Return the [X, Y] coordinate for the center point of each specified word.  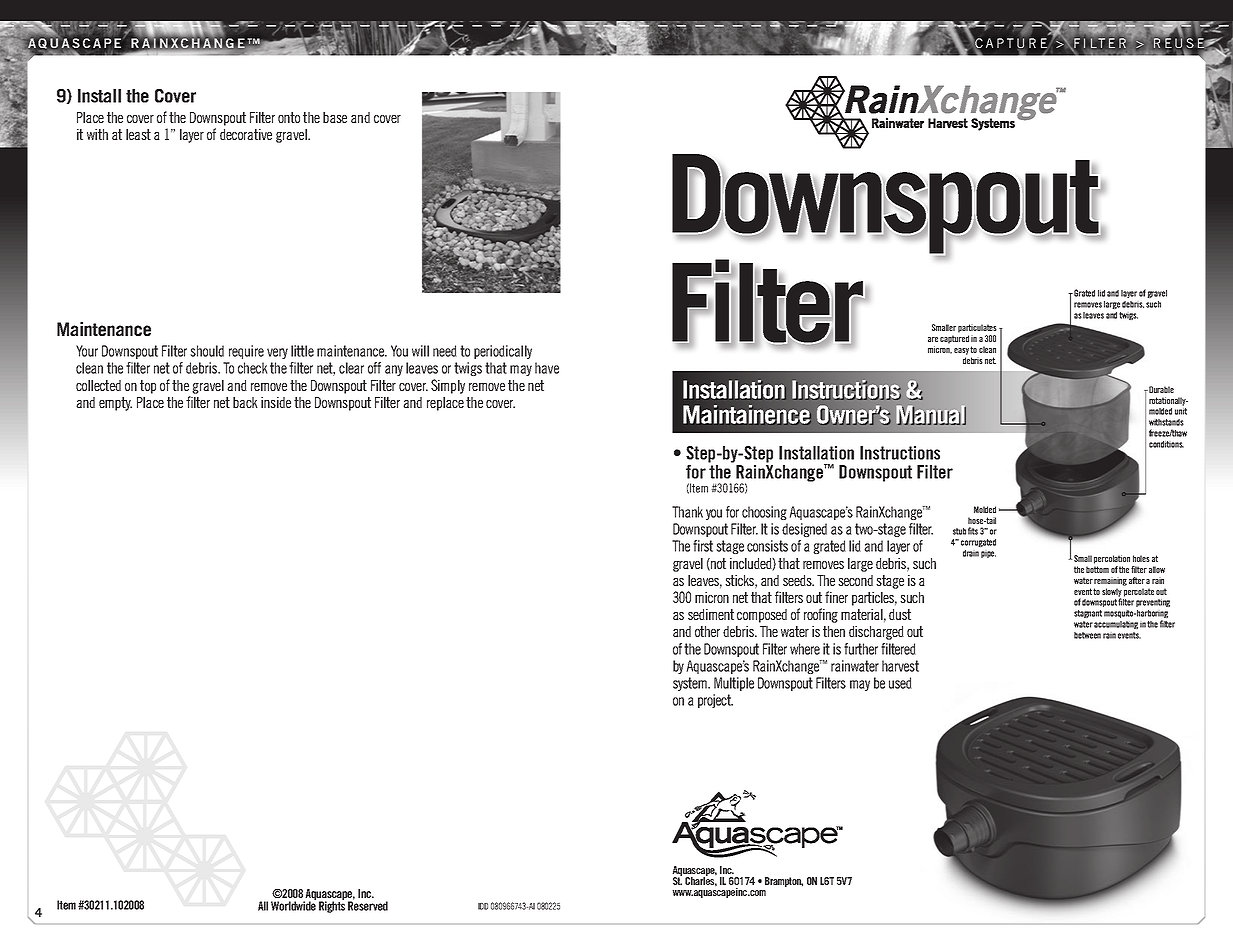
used [900, 683]
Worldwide [293, 905]
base [335, 117]
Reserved [368, 905]
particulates [977, 328]
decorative [246, 134]
